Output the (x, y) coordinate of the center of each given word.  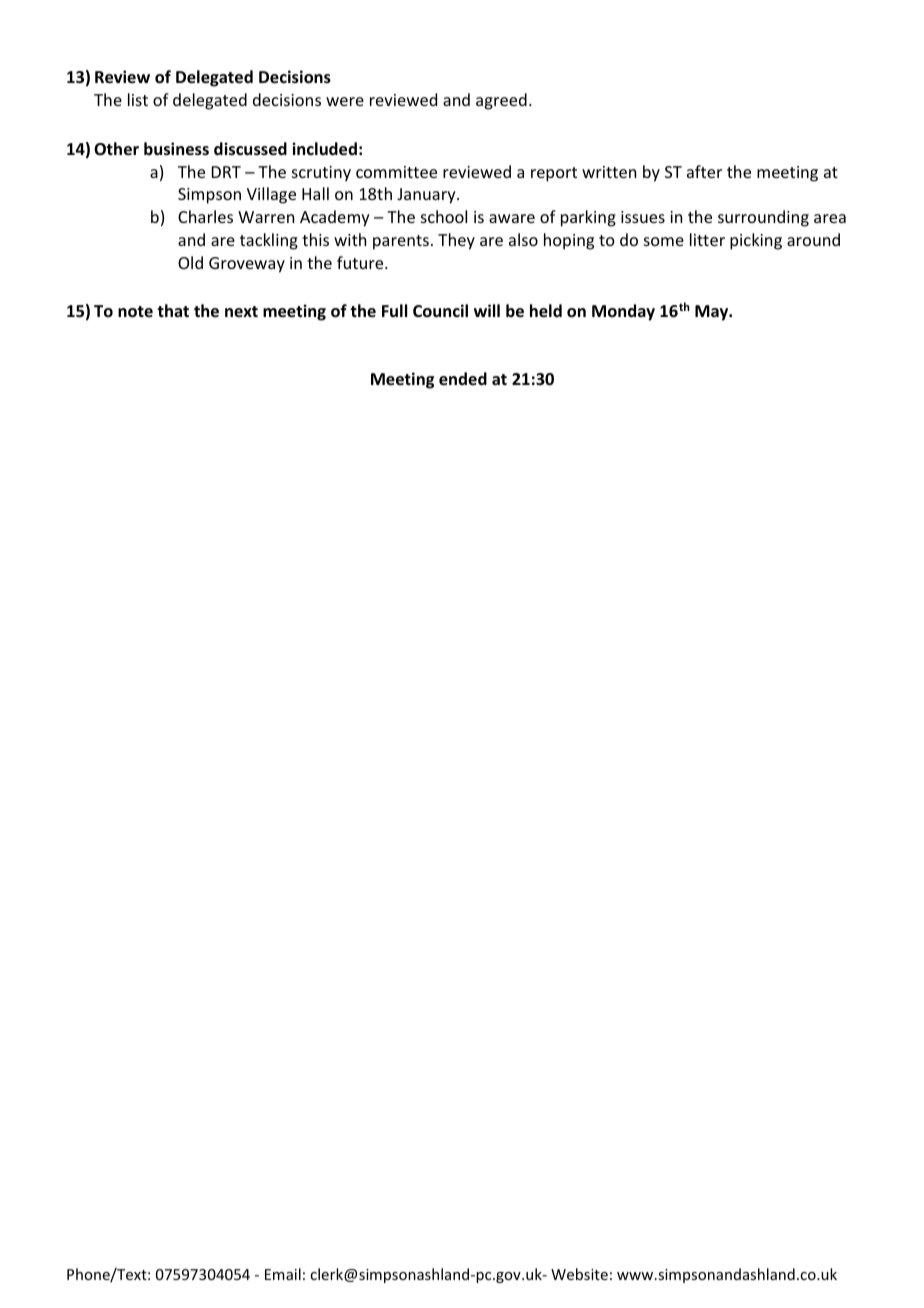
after (704, 171)
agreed (501, 101)
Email (283, 1274)
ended (463, 379)
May (713, 313)
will (487, 310)
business (176, 149)
